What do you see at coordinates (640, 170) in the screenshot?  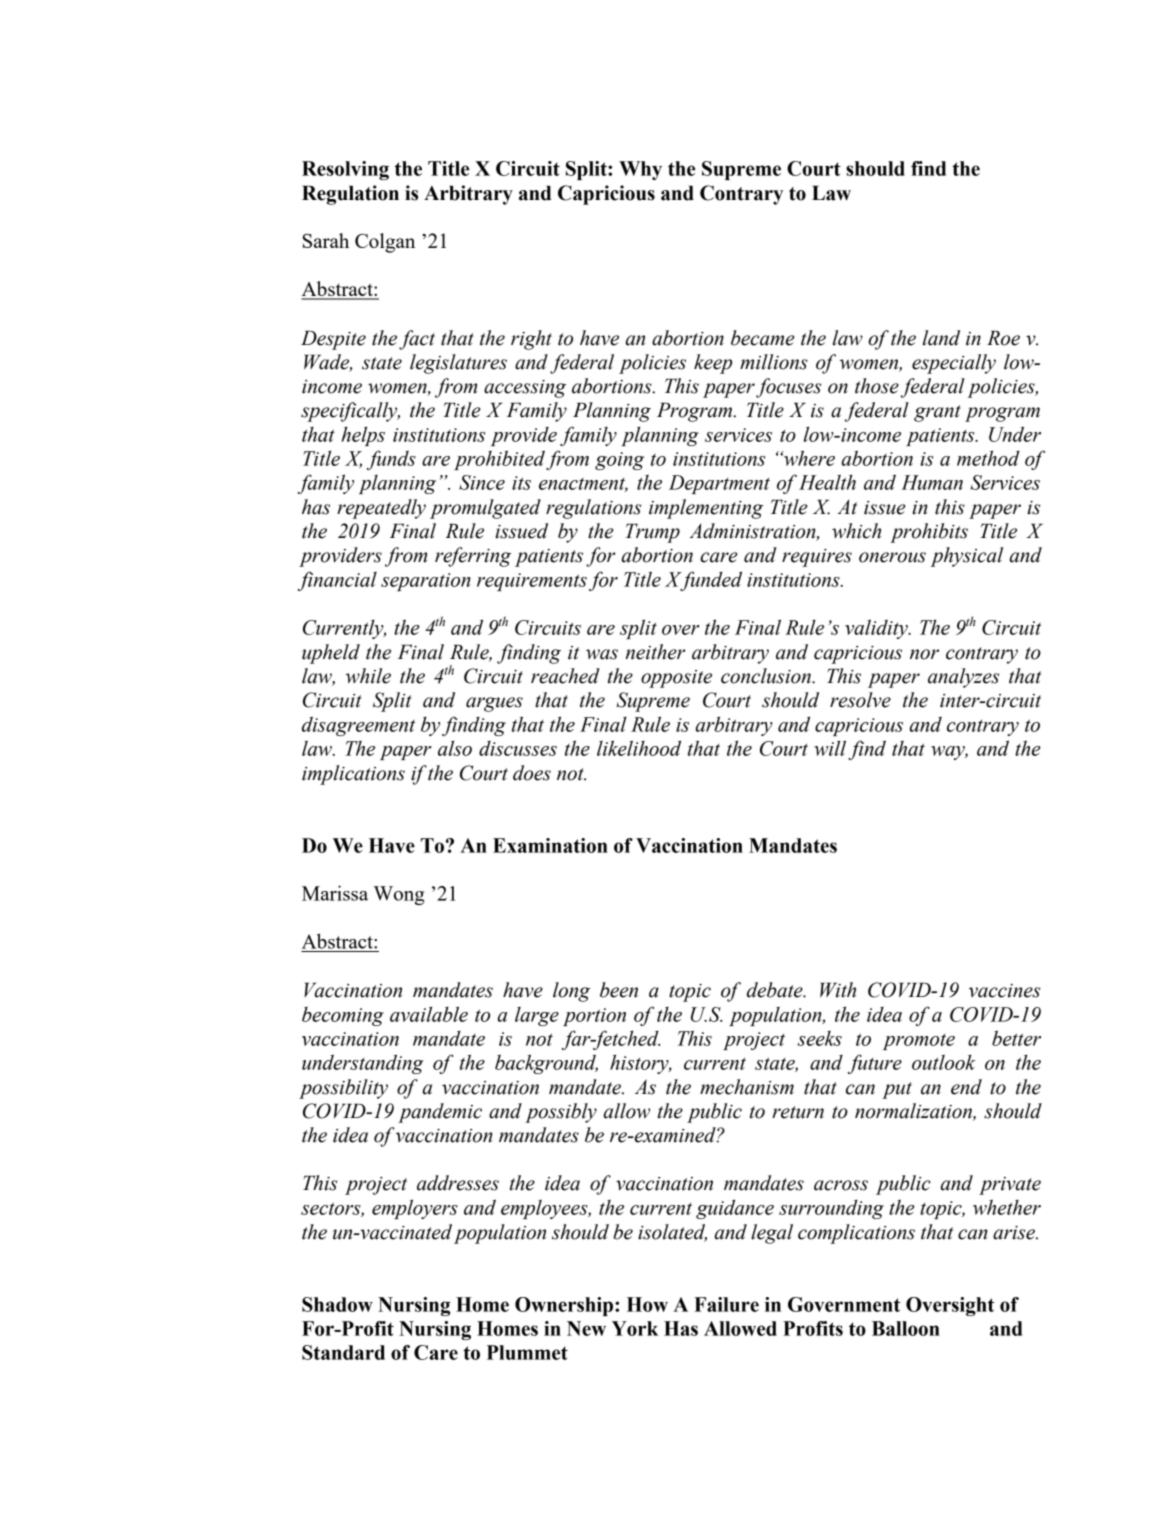 I see `Why` at bounding box center [640, 170].
